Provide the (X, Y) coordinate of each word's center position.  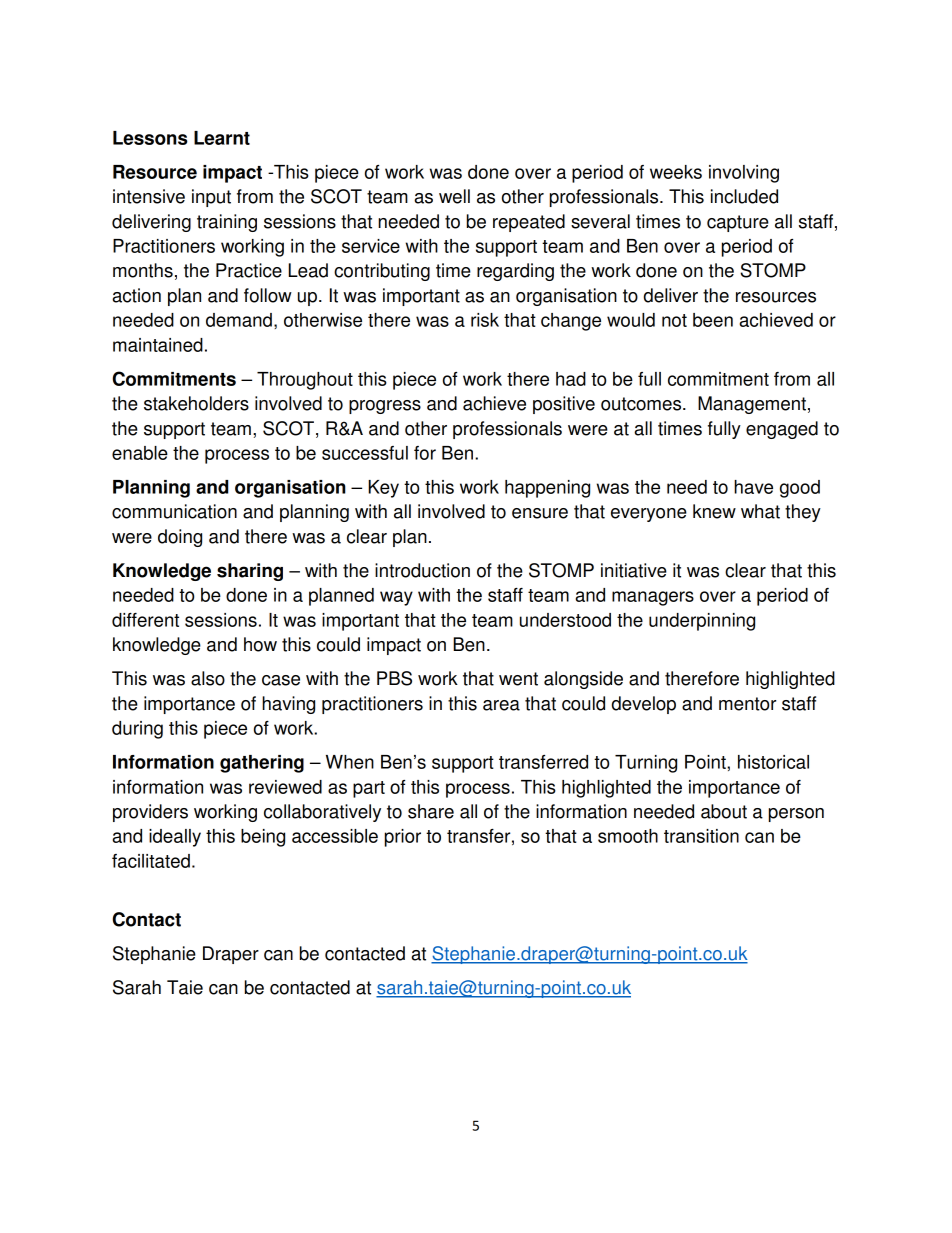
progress (385, 407)
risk (485, 320)
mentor (747, 704)
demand (239, 320)
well (454, 196)
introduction (422, 570)
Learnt (222, 138)
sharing (250, 572)
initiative (634, 570)
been (713, 320)
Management (752, 405)
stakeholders (196, 403)
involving (744, 174)
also (208, 678)
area (501, 705)
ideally (175, 838)
